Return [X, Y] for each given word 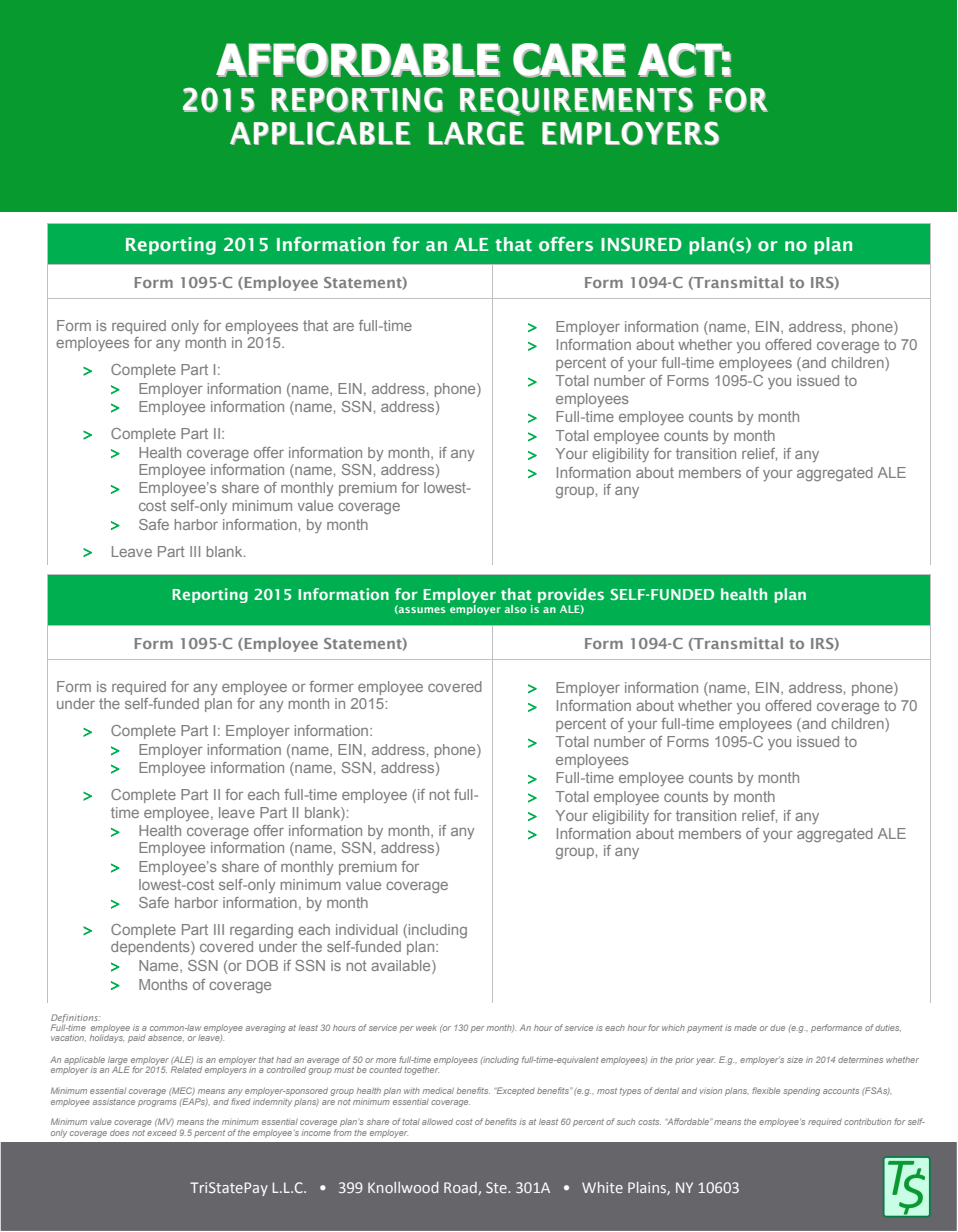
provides [571, 595]
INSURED [641, 244]
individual [367, 929]
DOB [262, 965]
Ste [497, 1187]
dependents [151, 948]
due [777, 1028]
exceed [162, 1133]
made [745, 1027]
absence [166, 1038]
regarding [261, 931]
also [515, 609]
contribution [867, 1121]
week [426, 1028]
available [402, 967]
